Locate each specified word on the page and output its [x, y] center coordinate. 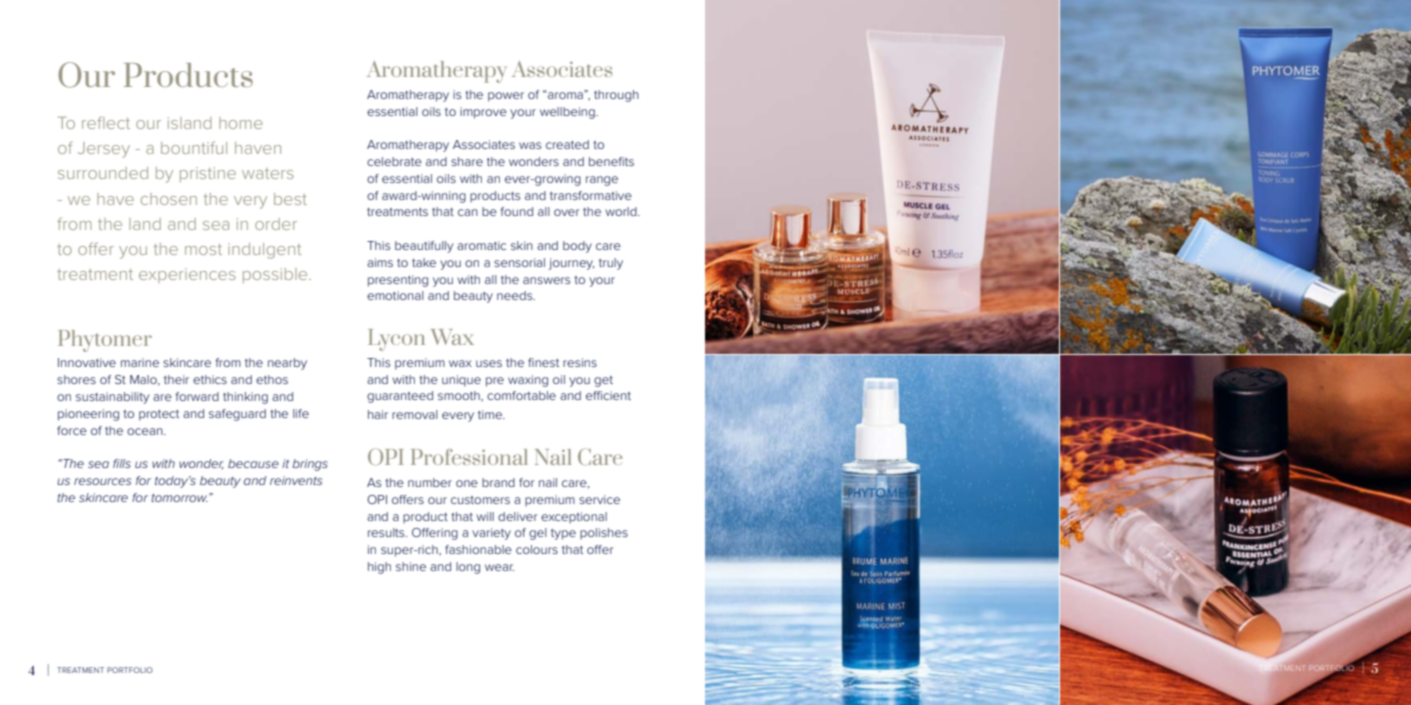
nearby [287, 364]
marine [140, 362]
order [276, 224]
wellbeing [568, 113]
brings [310, 465]
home [241, 123]
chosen [169, 199]
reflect [106, 122]
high [379, 568]
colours [537, 549]
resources [103, 481]
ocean [146, 431]
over [567, 212]
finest [543, 362]
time [491, 414]
